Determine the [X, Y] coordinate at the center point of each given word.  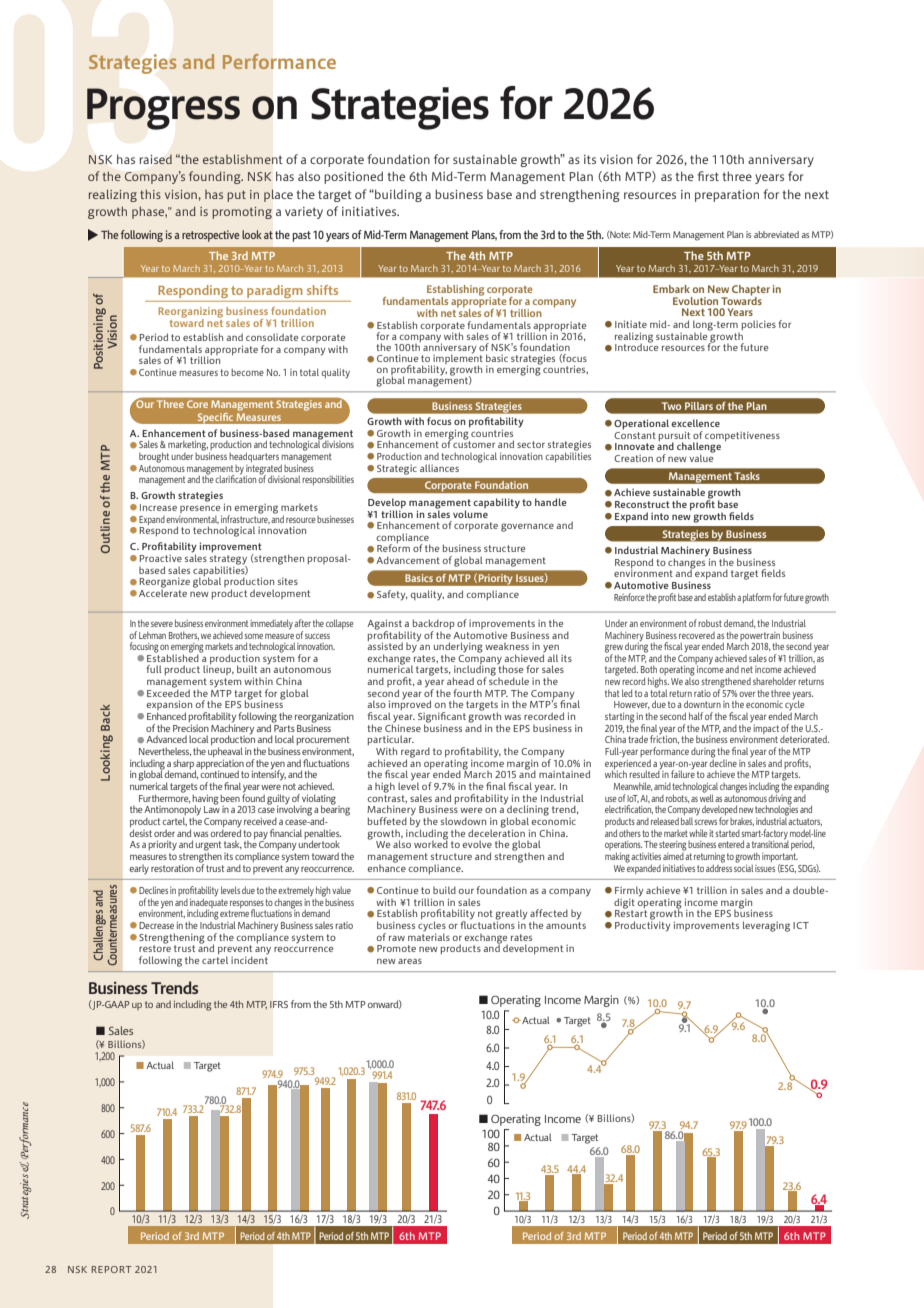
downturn [702, 704]
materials [429, 937]
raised [156, 159]
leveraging [766, 926]
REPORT [112, 1269]
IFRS [279, 1004]
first [708, 176]
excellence [695, 423]
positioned [353, 177]
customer [474, 443]
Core [197, 404]
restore [155, 947]
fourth [467, 693]
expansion [169, 706]
